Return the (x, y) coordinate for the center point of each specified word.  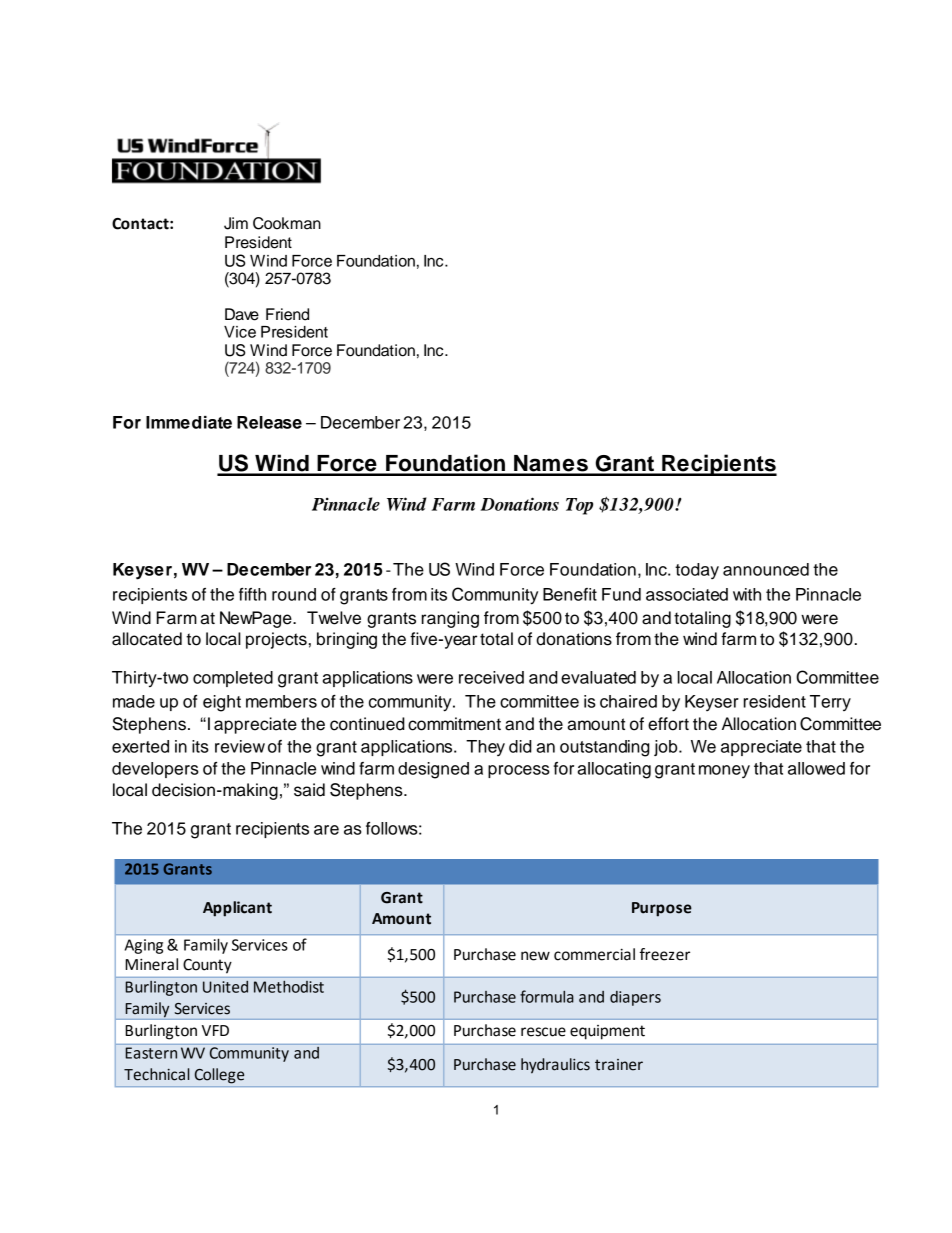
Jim (236, 223)
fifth (252, 594)
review (240, 746)
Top (579, 506)
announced (766, 569)
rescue (543, 1032)
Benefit (570, 594)
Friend (287, 314)
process (519, 771)
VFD (215, 1030)
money (724, 771)
